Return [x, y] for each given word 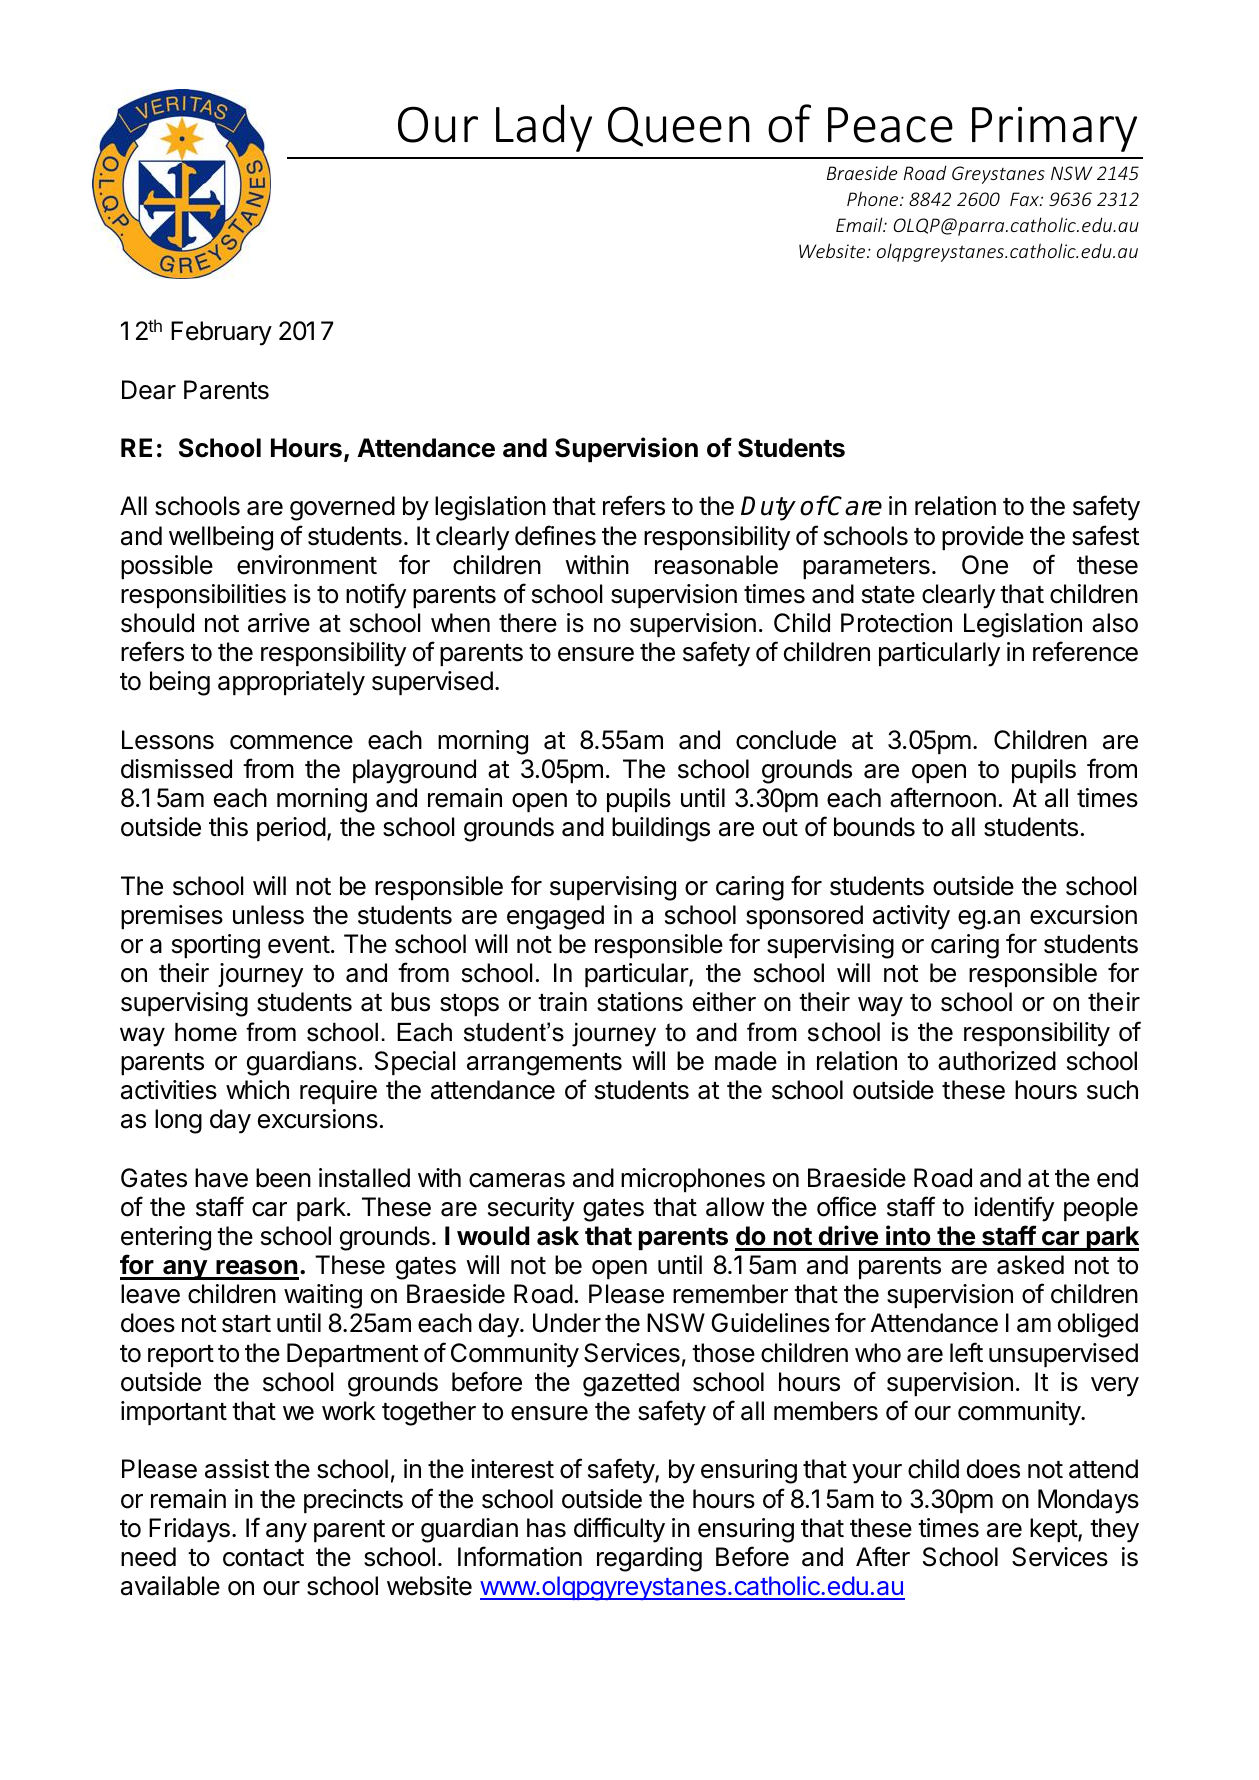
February [221, 333]
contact [263, 1558]
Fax [1025, 199]
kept [1054, 1530]
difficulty [619, 1530]
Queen [679, 126]
